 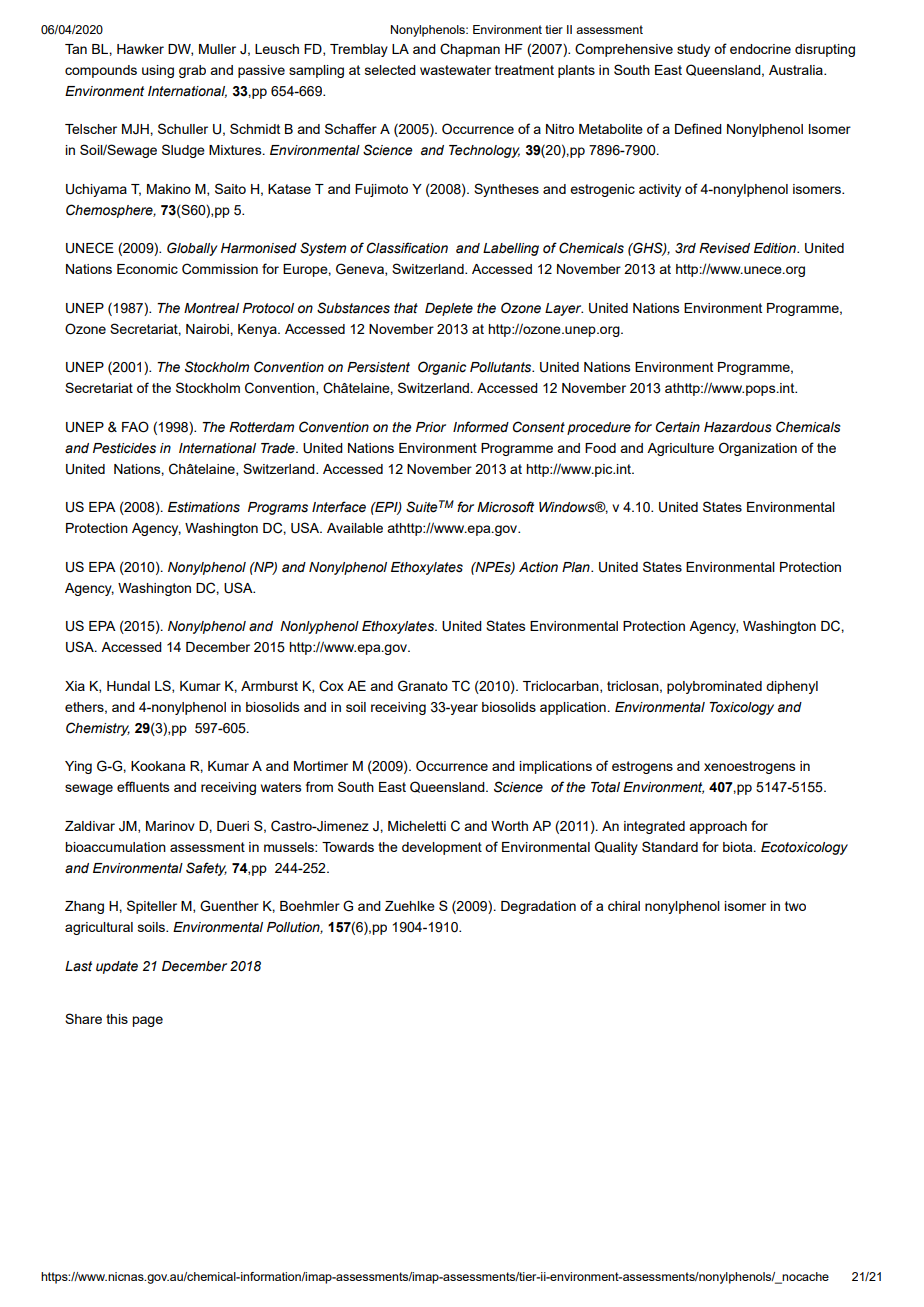 I want to click on Hazardous, so click(x=738, y=427).
